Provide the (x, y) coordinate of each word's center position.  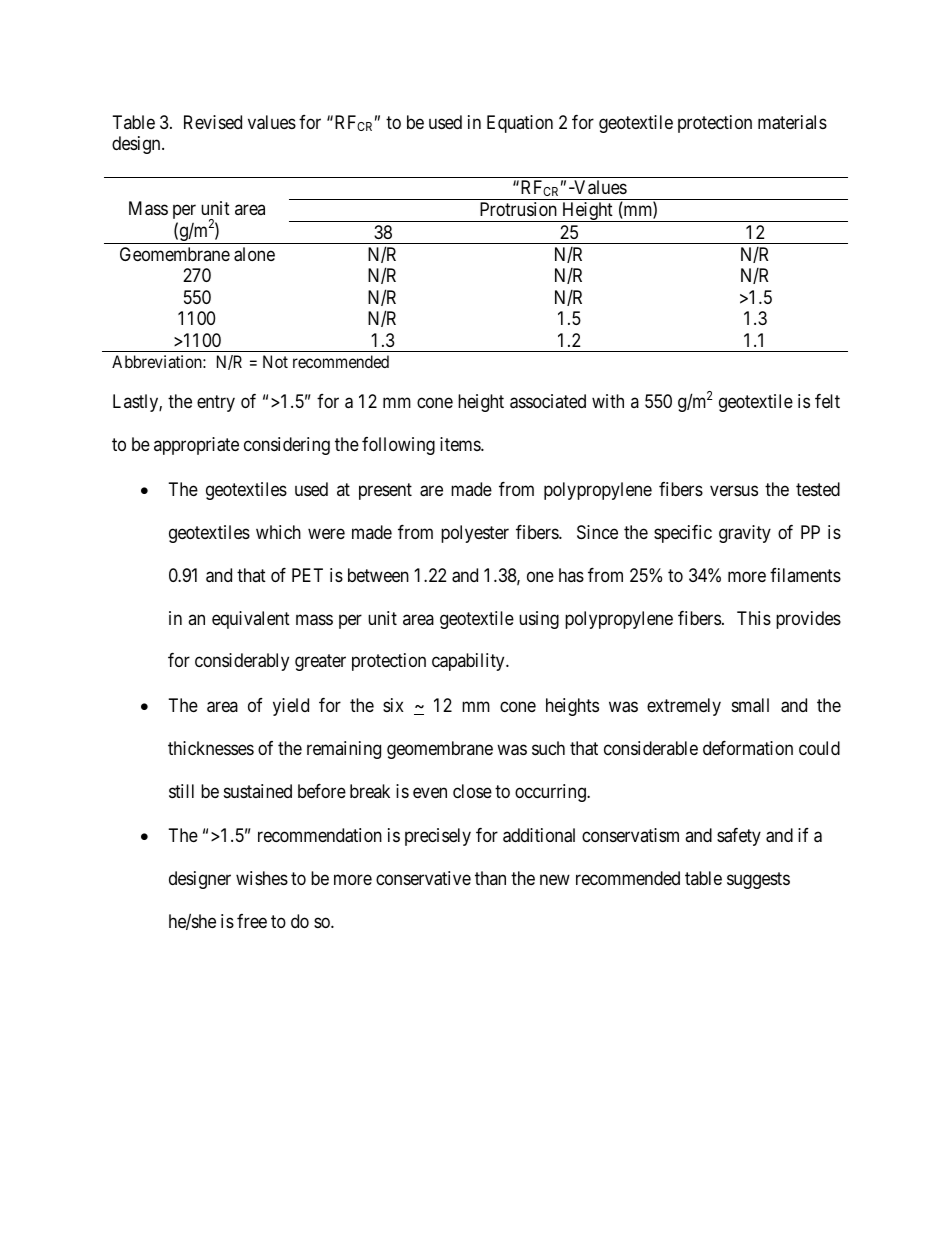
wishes (262, 878)
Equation (520, 124)
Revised (213, 122)
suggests (758, 880)
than (490, 878)
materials (792, 122)
